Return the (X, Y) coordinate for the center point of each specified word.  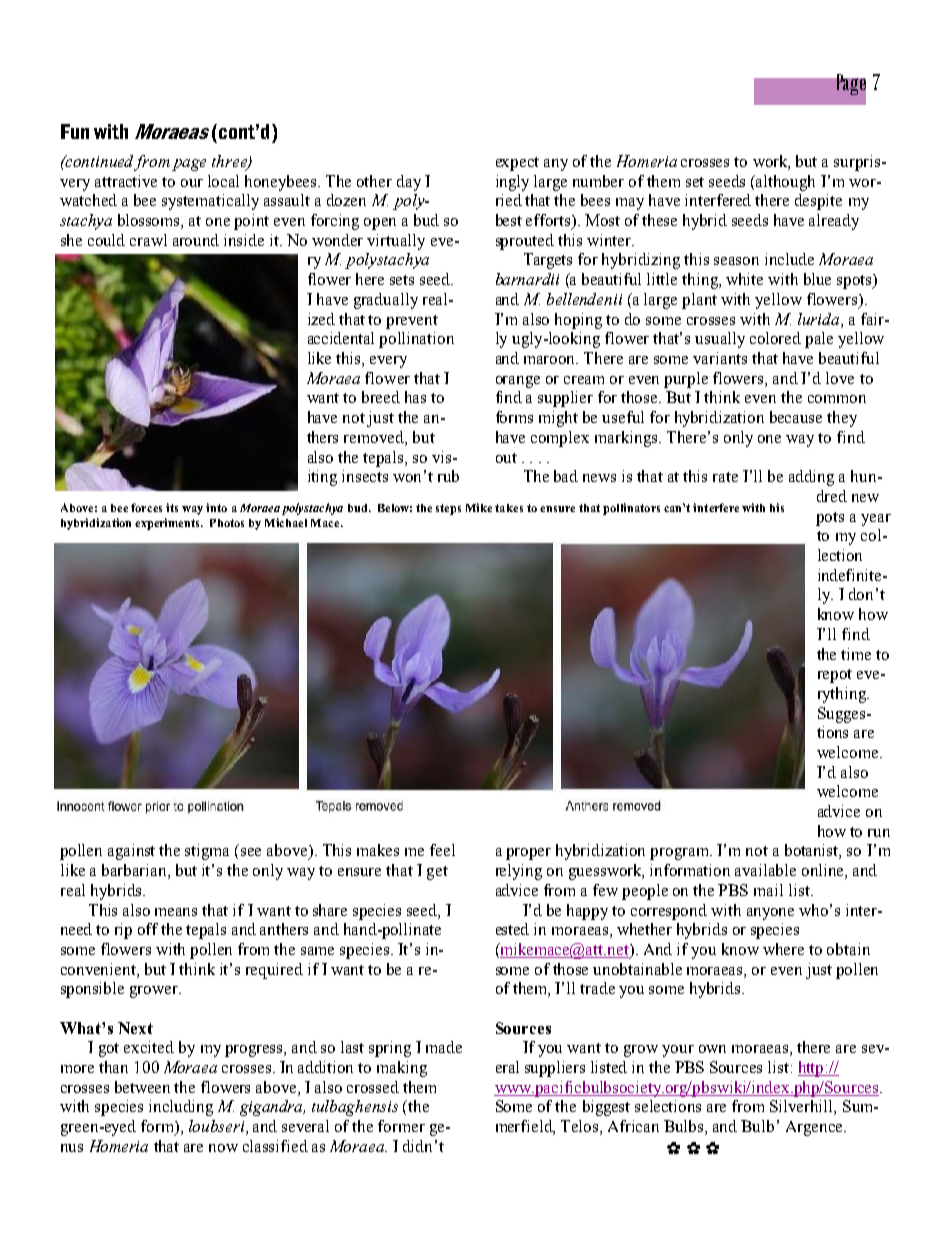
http (812, 1069)
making (402, 1069)
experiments (168, 524)
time (856, 654)
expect (517, 164)
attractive (126, 181)
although (785, 183)
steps (448, 509)
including (181, 1108)
